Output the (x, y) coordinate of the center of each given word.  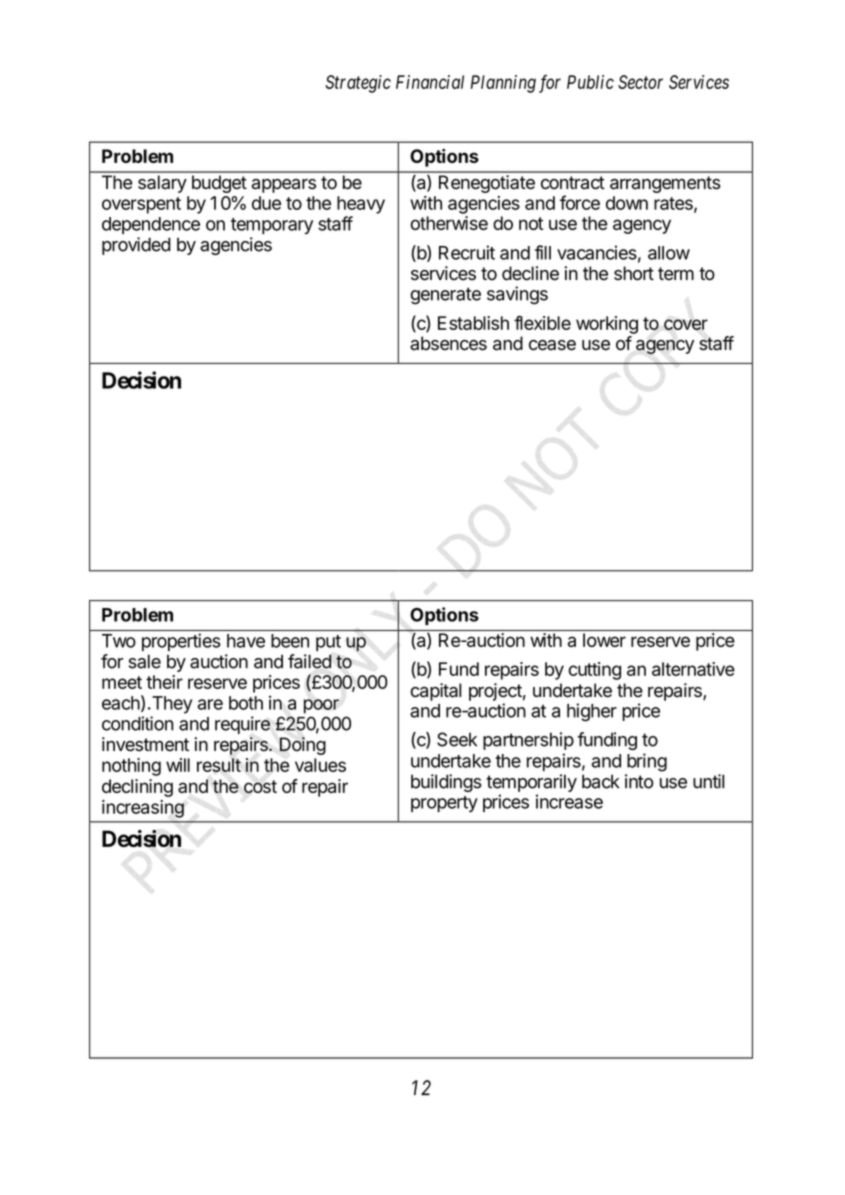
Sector (640, 82)
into (639, 781)
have (246, 641)
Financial (430, 82)
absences (448, 343)
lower (604, 640)
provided (136, 246)
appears (284, 186)
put (328, 643)
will (178, 765)
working (607, 325)
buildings (446, 783)
